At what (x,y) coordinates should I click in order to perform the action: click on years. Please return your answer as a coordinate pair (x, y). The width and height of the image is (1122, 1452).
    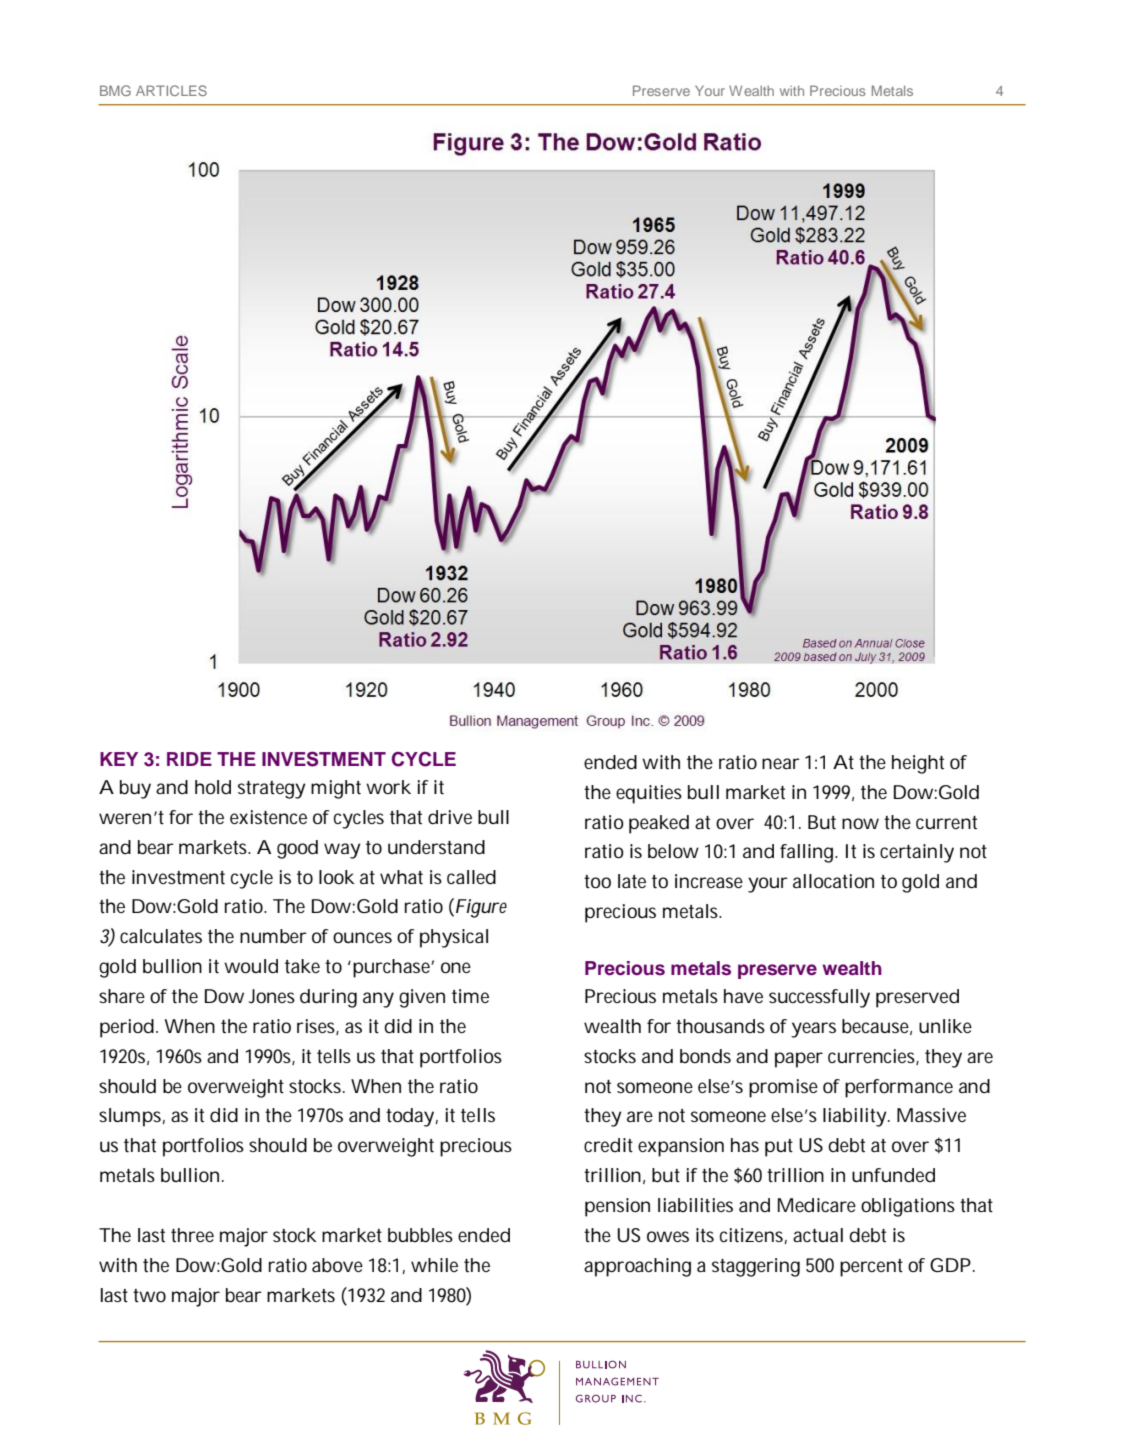
    Looking at the image, I should click on (813, 1030).
